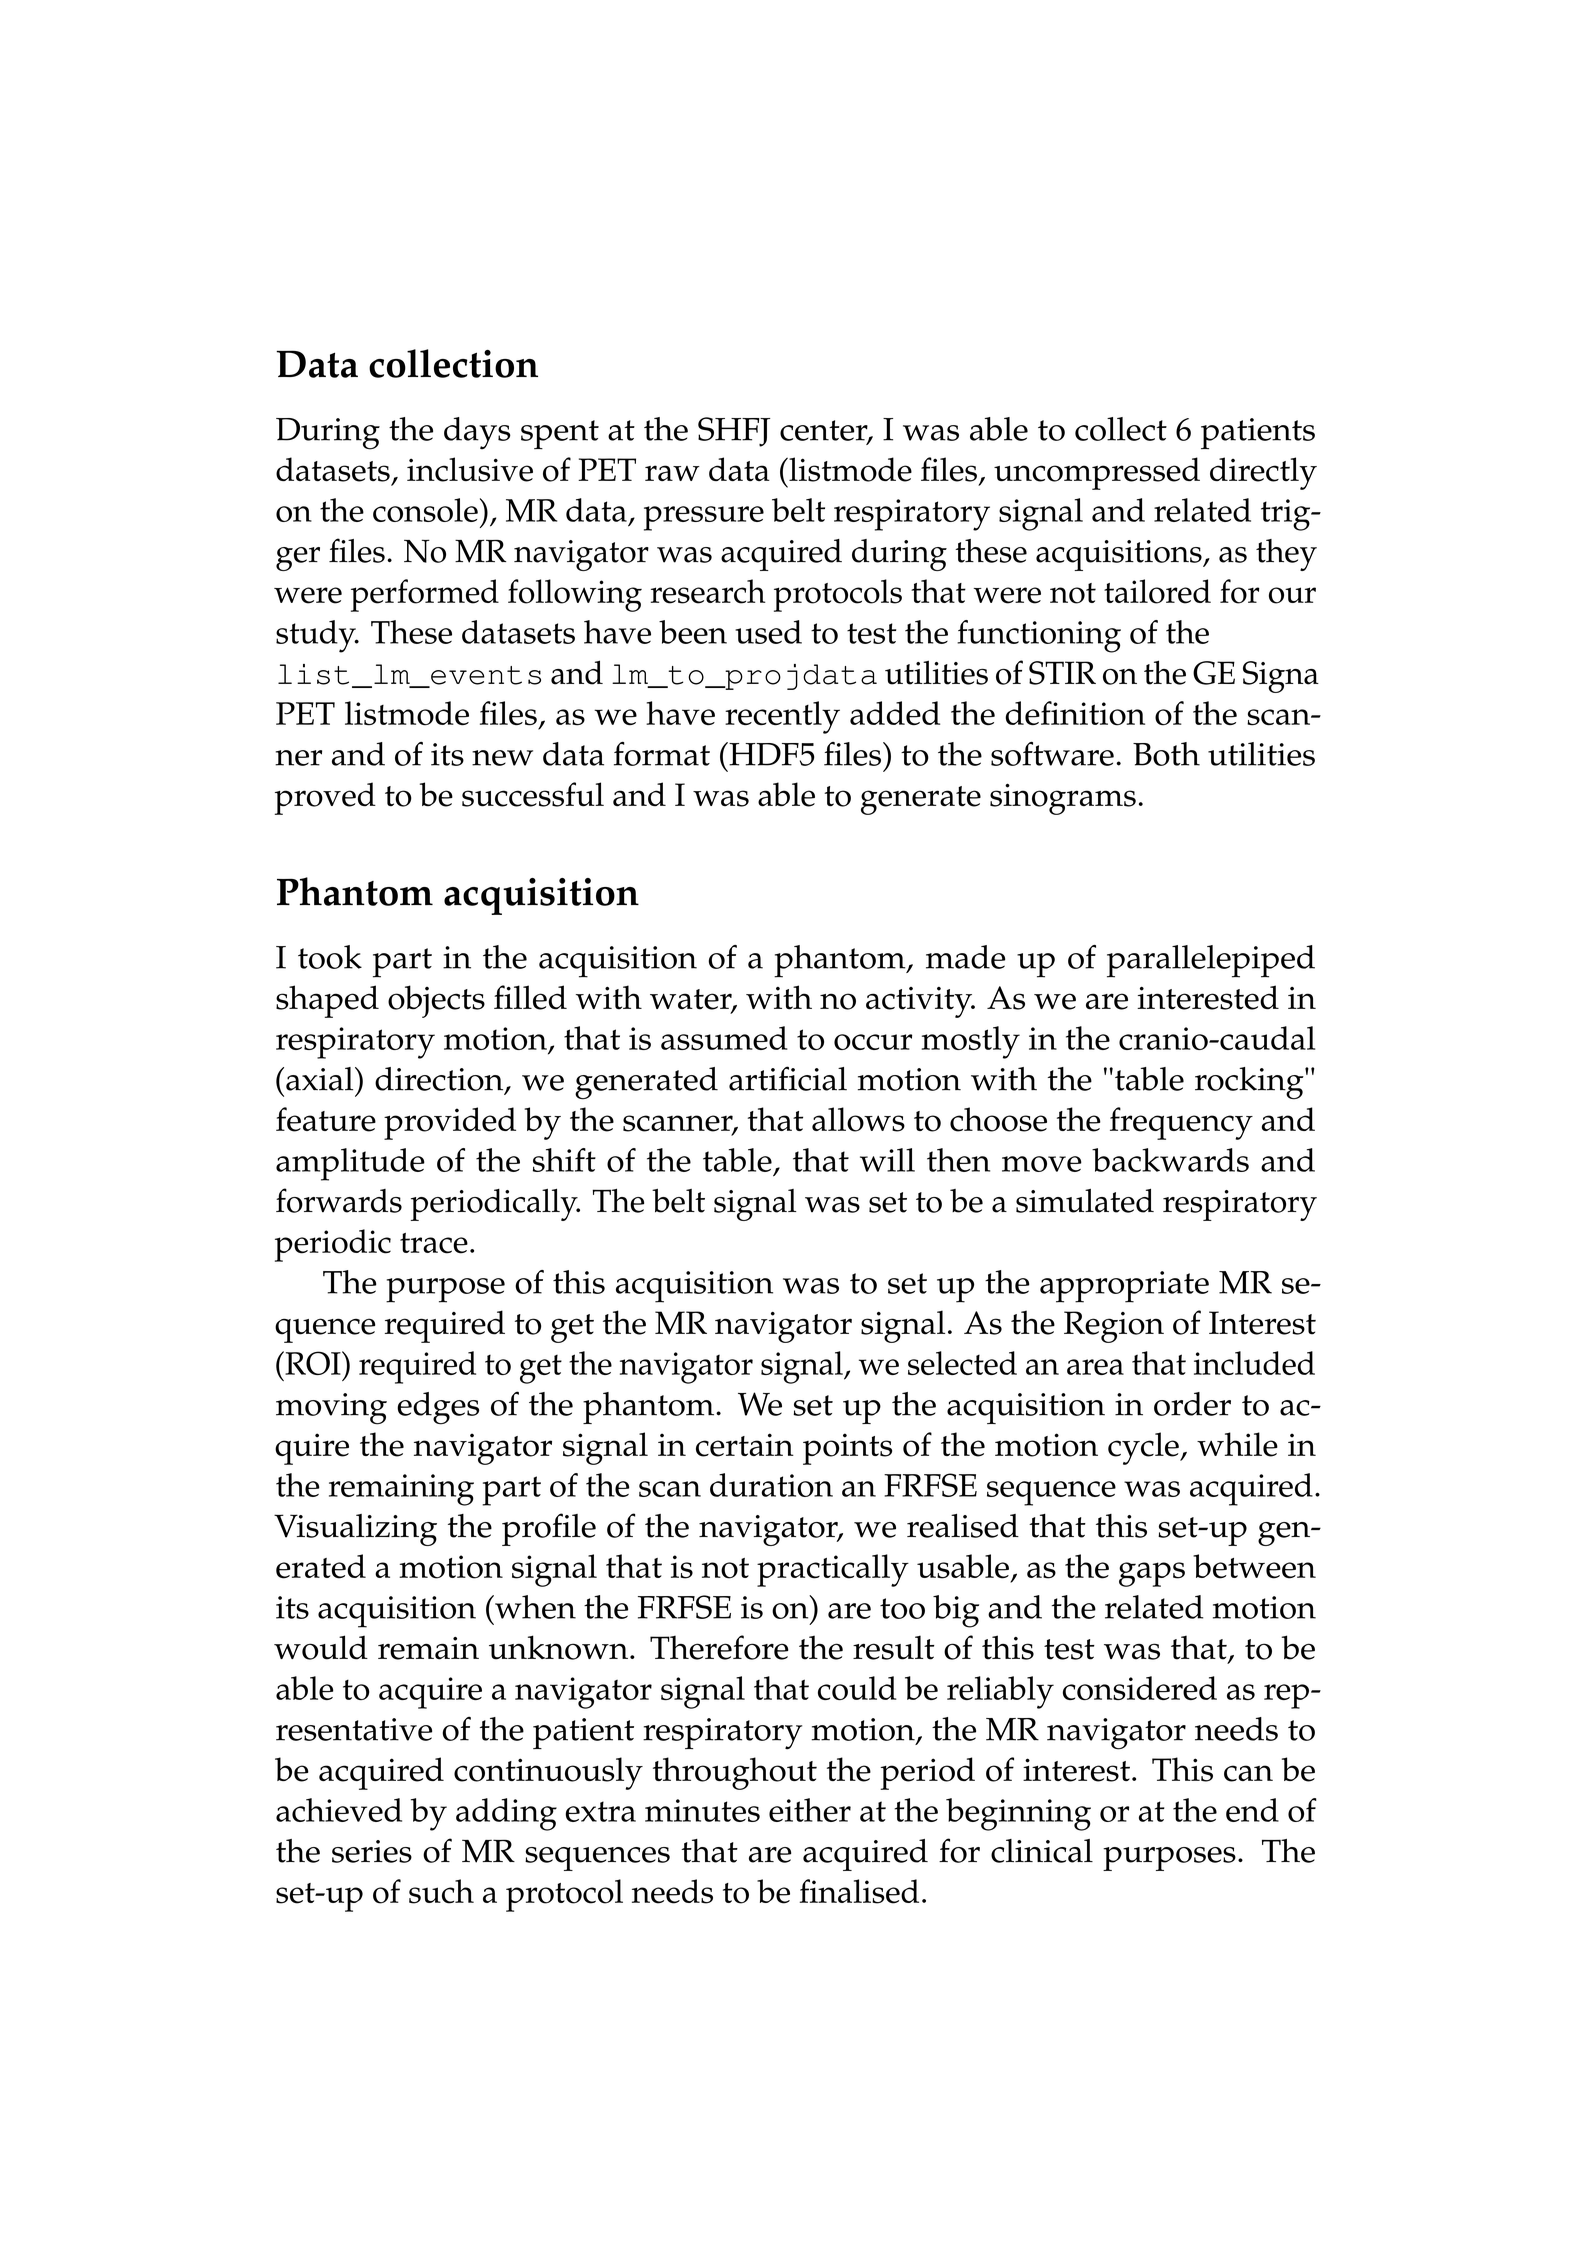 This page has width=1594, height=2255. Describe the element at coordinates (847, 1449) in the page. I see `points` at that location.
